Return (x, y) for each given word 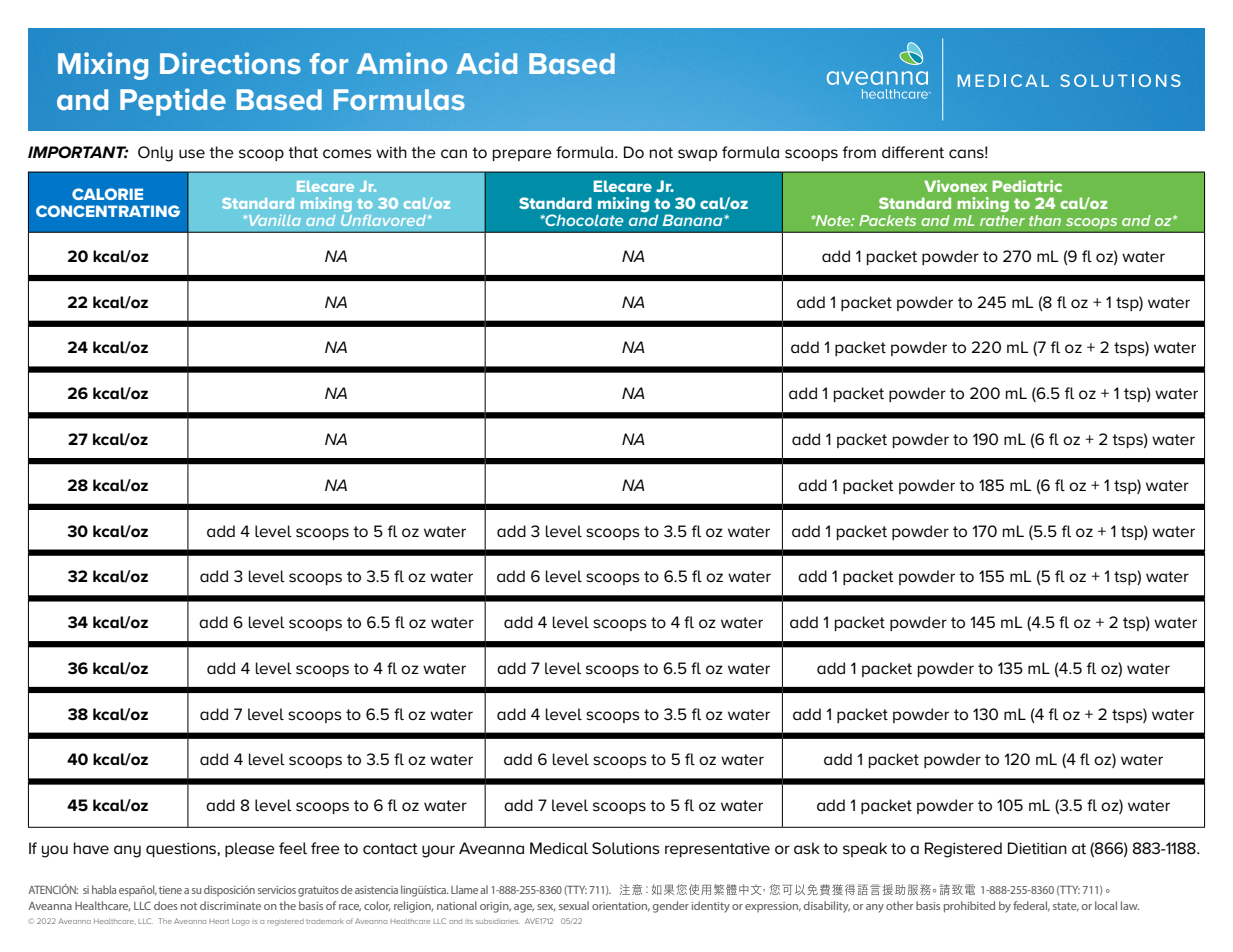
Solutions (626, 848)
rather (1002, 220)
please (250, 849)
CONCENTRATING (108, 211)
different (913, 152)
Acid (486, 63)
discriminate (230, 905)
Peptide (173, 102)
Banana (693, 220)
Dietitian (1037, 848)
